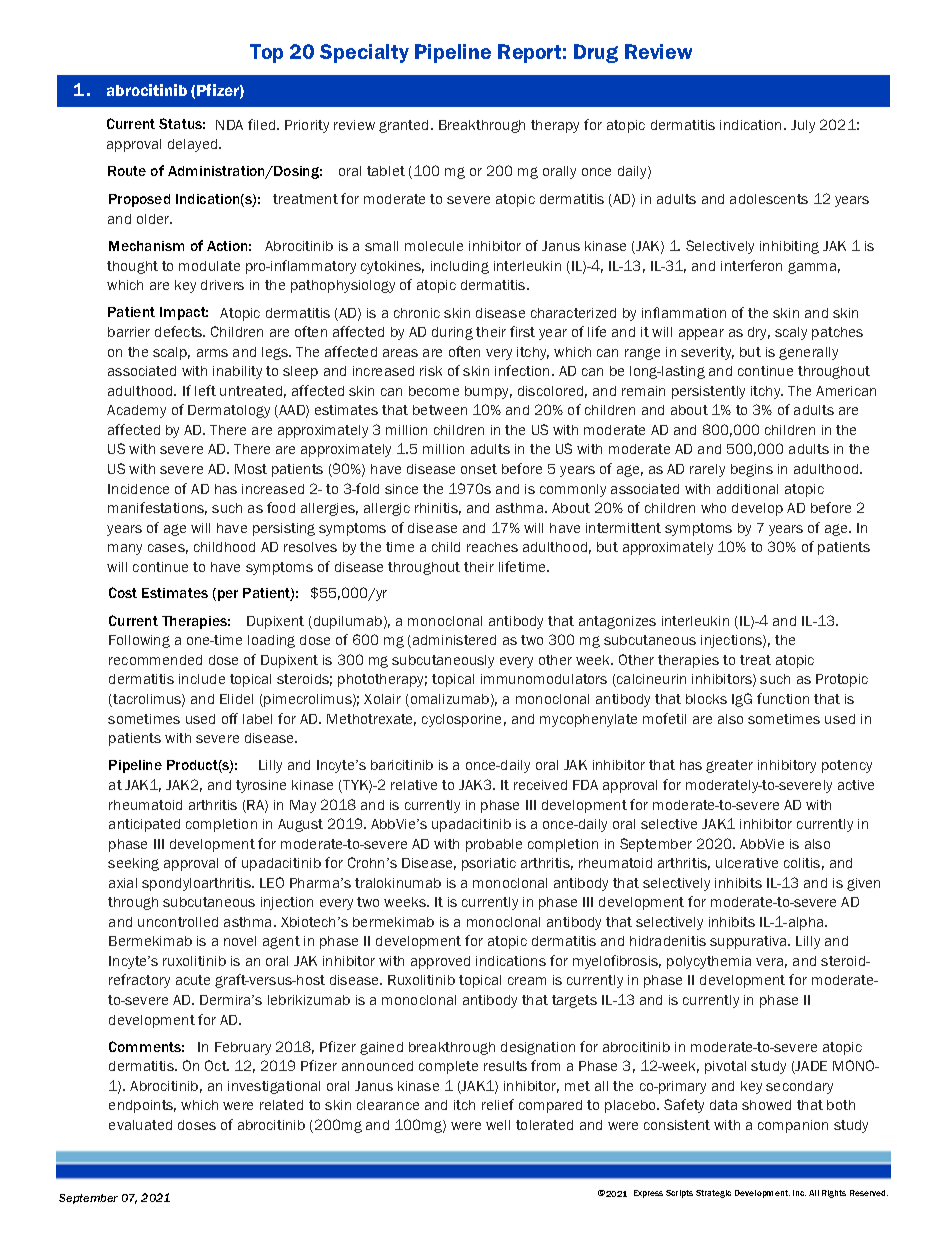 The width and height of the image is (952, 1233). Describe the element at coordinates (454, 640) in the image. I see `administered` at that location.
